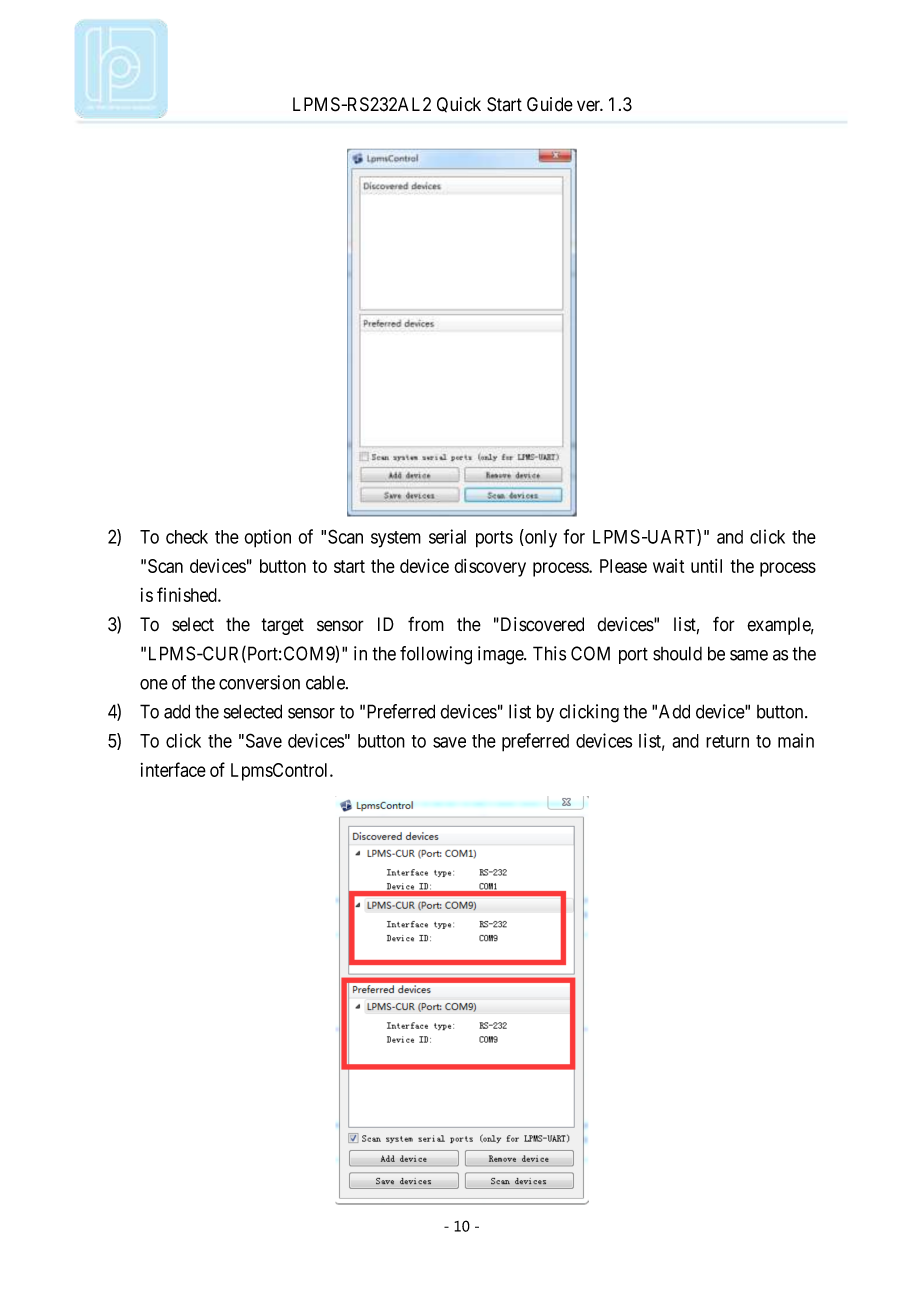 This image has height=1308, width=924. What do you see at coordinates (550, 104) in the image?
I see `Guide` at bounding box center [550, 104].
